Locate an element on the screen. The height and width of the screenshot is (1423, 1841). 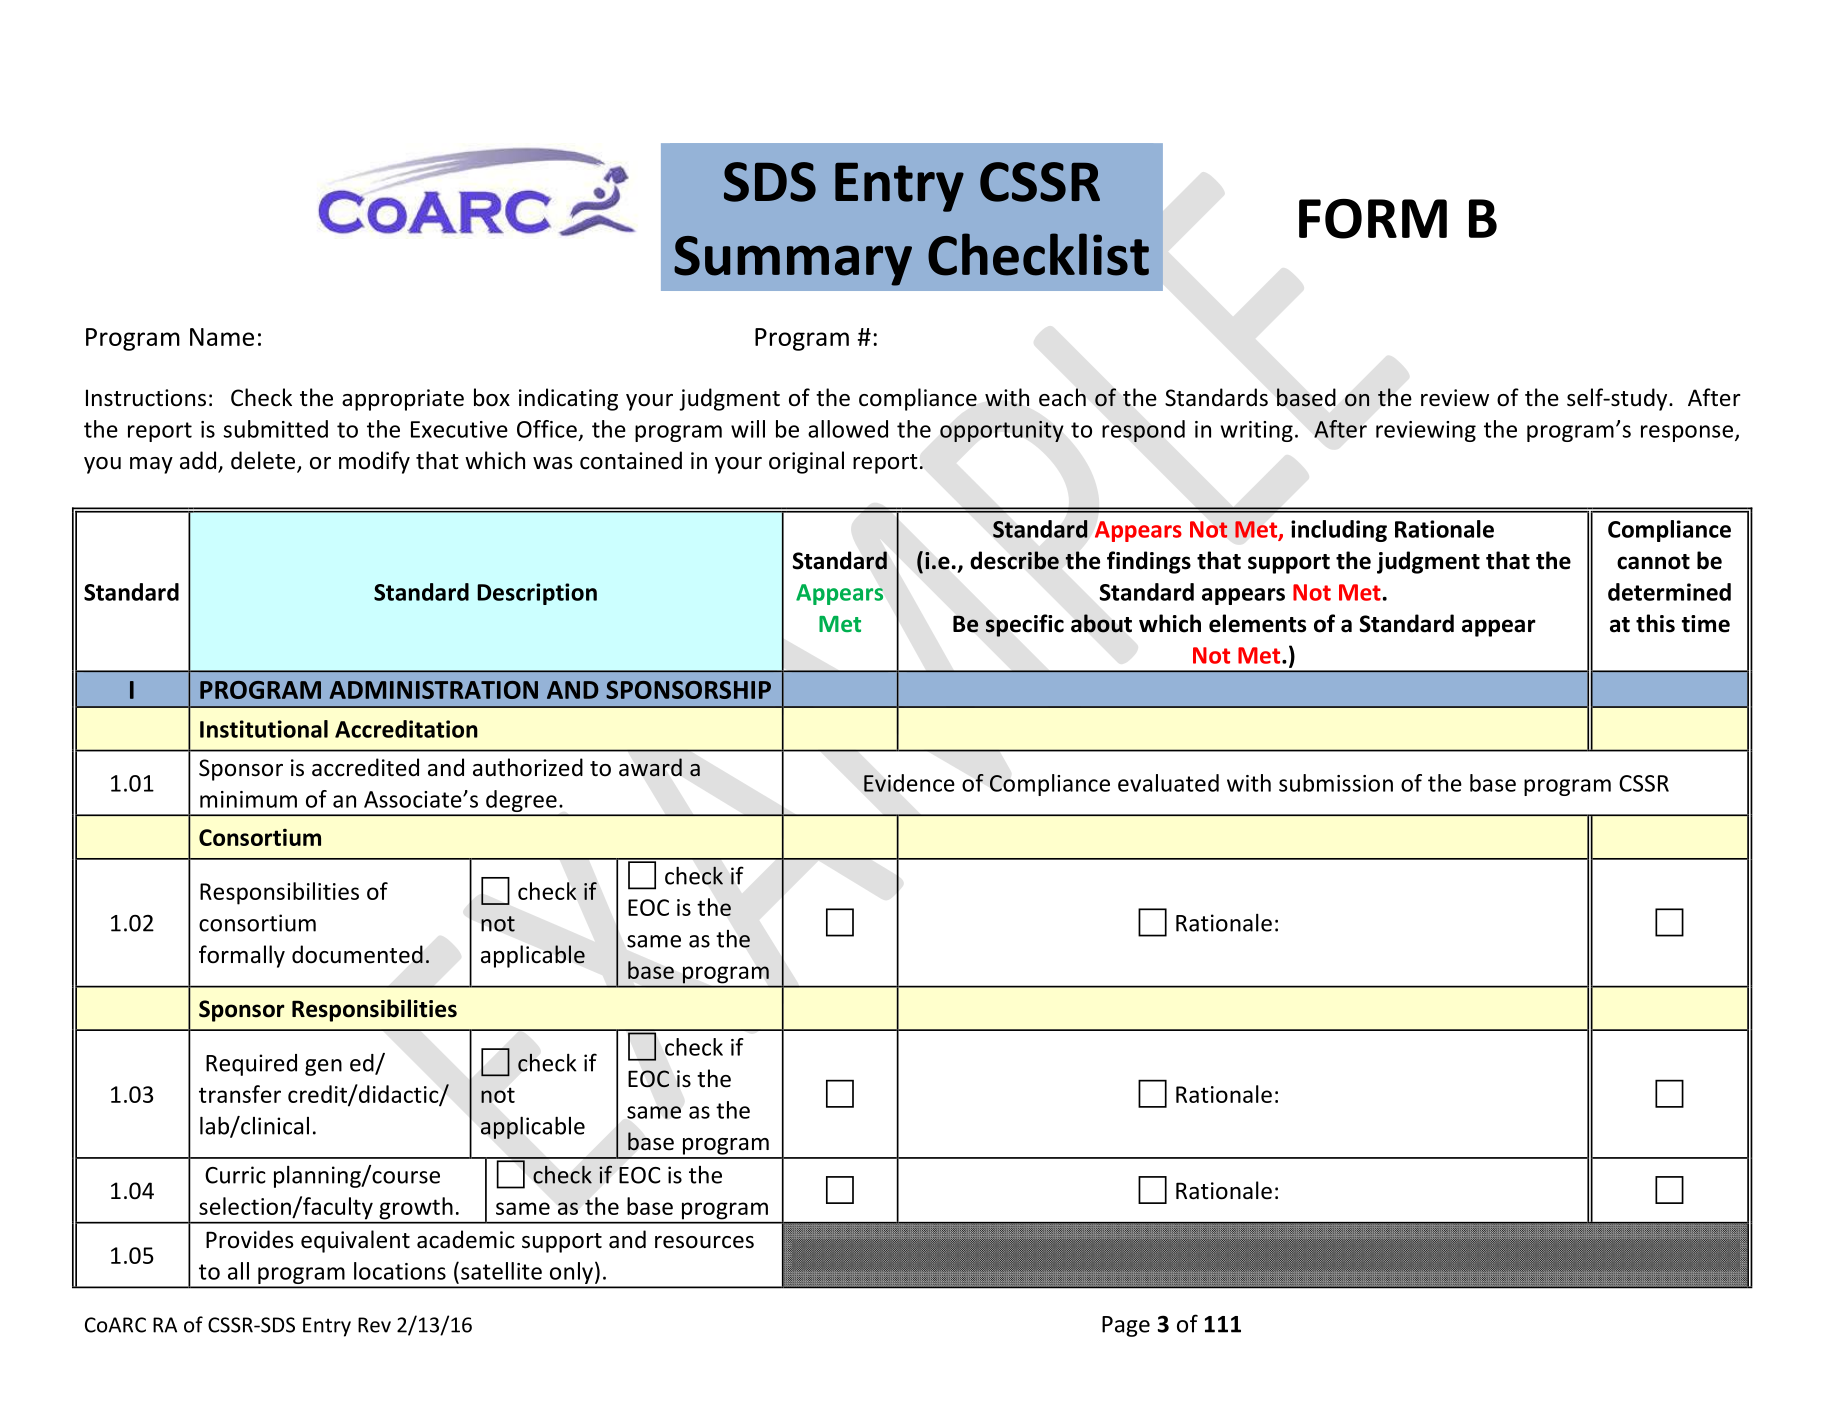
locations is located at coordinates (400, 1271).
